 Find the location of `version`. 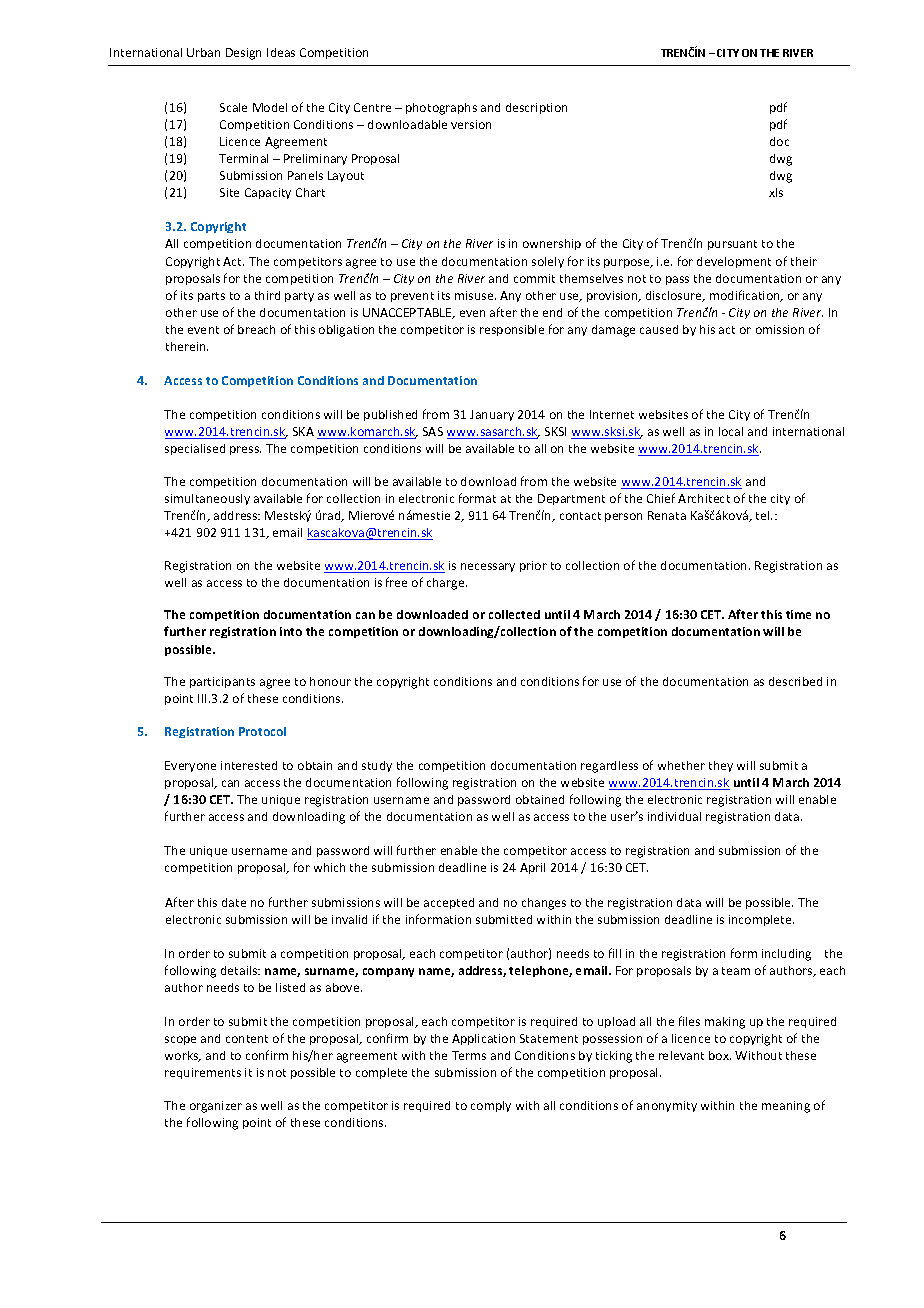

version is located at coordinates (471, 124).
